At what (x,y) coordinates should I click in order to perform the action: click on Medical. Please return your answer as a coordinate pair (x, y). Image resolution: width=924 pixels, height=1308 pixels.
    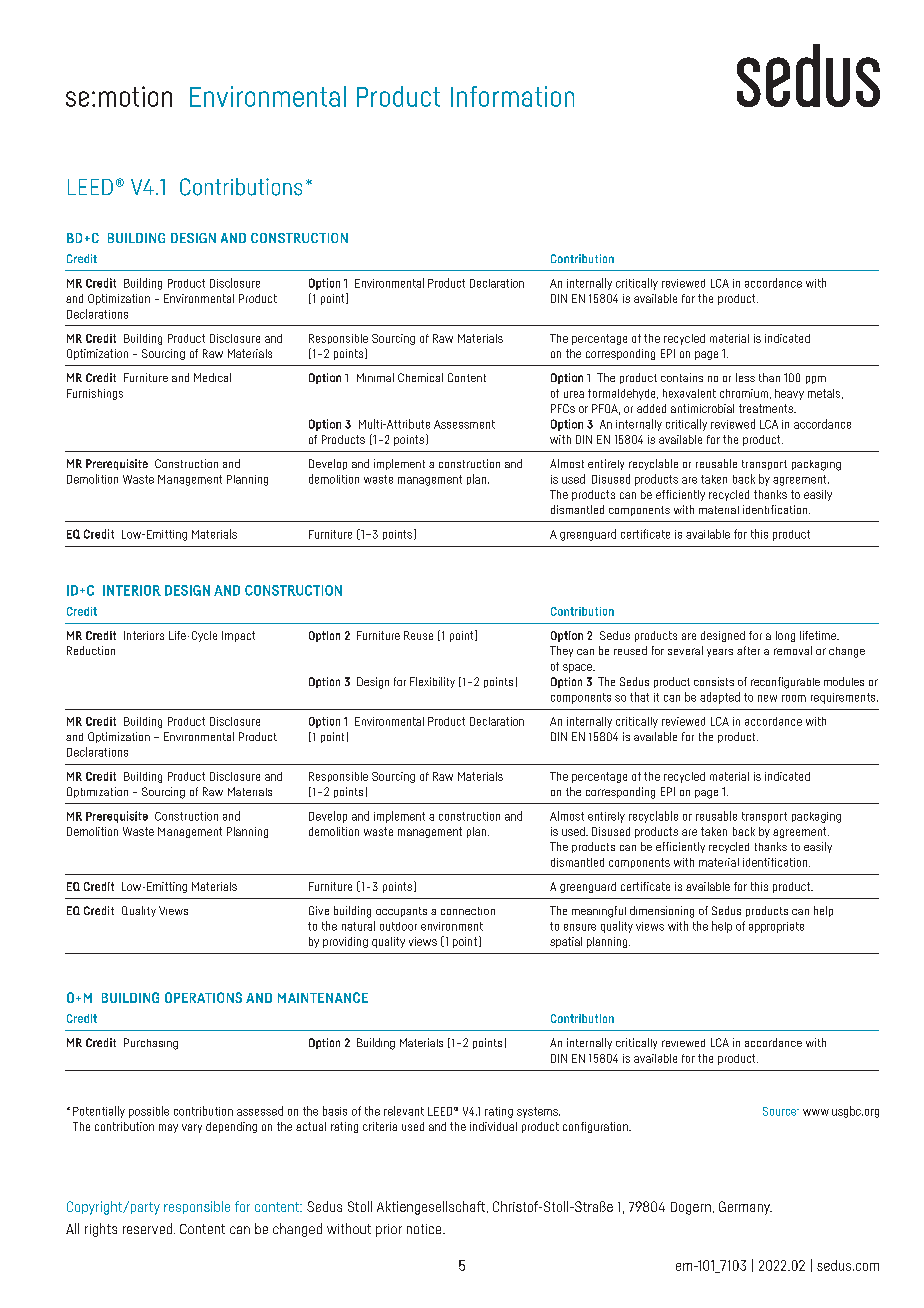
    Looking at the image, I should click on (212, 377).
